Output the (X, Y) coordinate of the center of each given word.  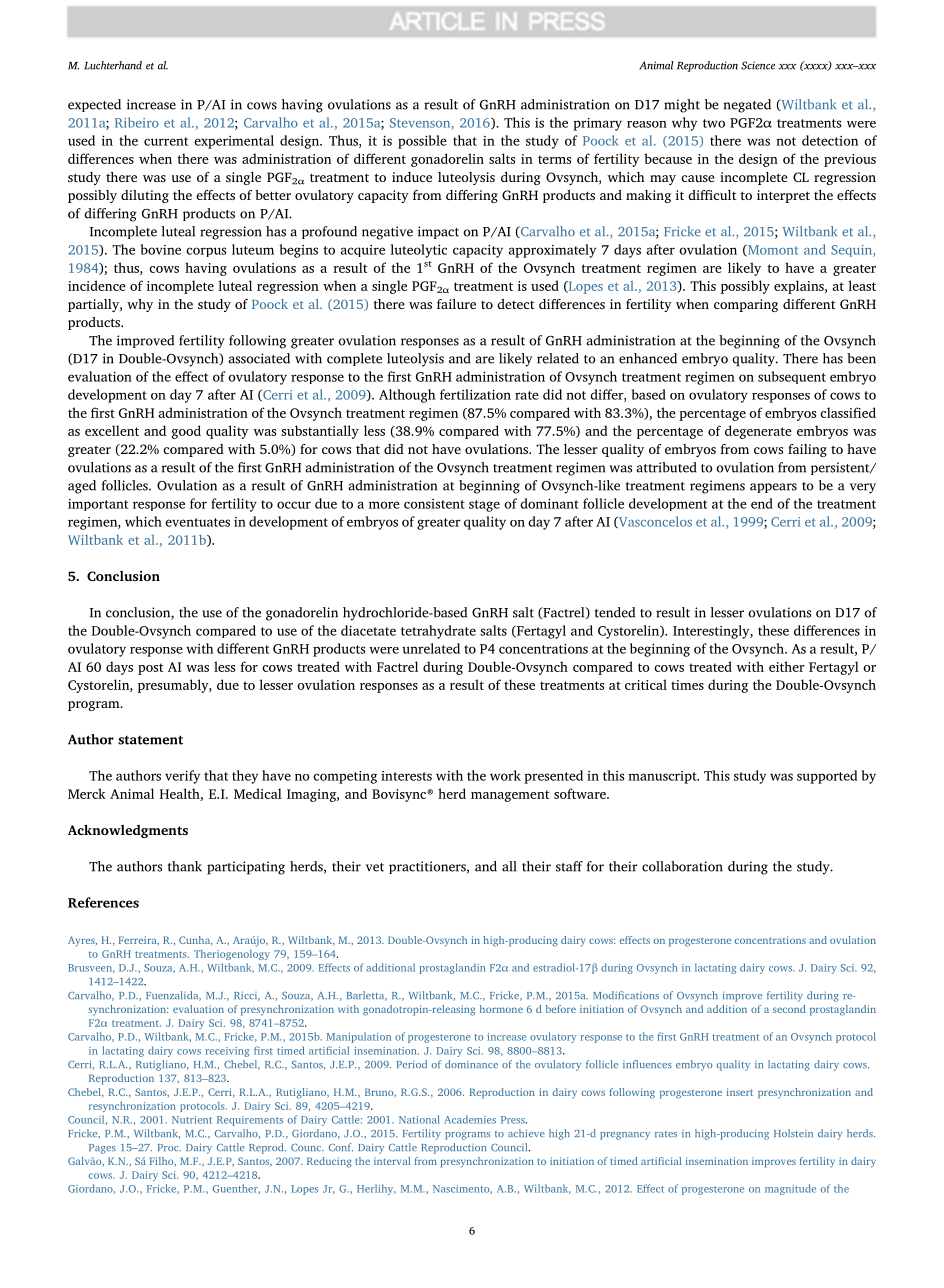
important (98, 505)
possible (422, 142)
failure (456, 304)
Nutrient (192, 1120)
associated (259, 358)
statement (150, 740)
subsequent (792, 377)
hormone (501, 1009)
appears (773, 488)
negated (747, 106)
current (166, 141)
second (789, 1009)
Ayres (82, 941)
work (505, 775)
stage (484, 506)
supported (827, 777)
